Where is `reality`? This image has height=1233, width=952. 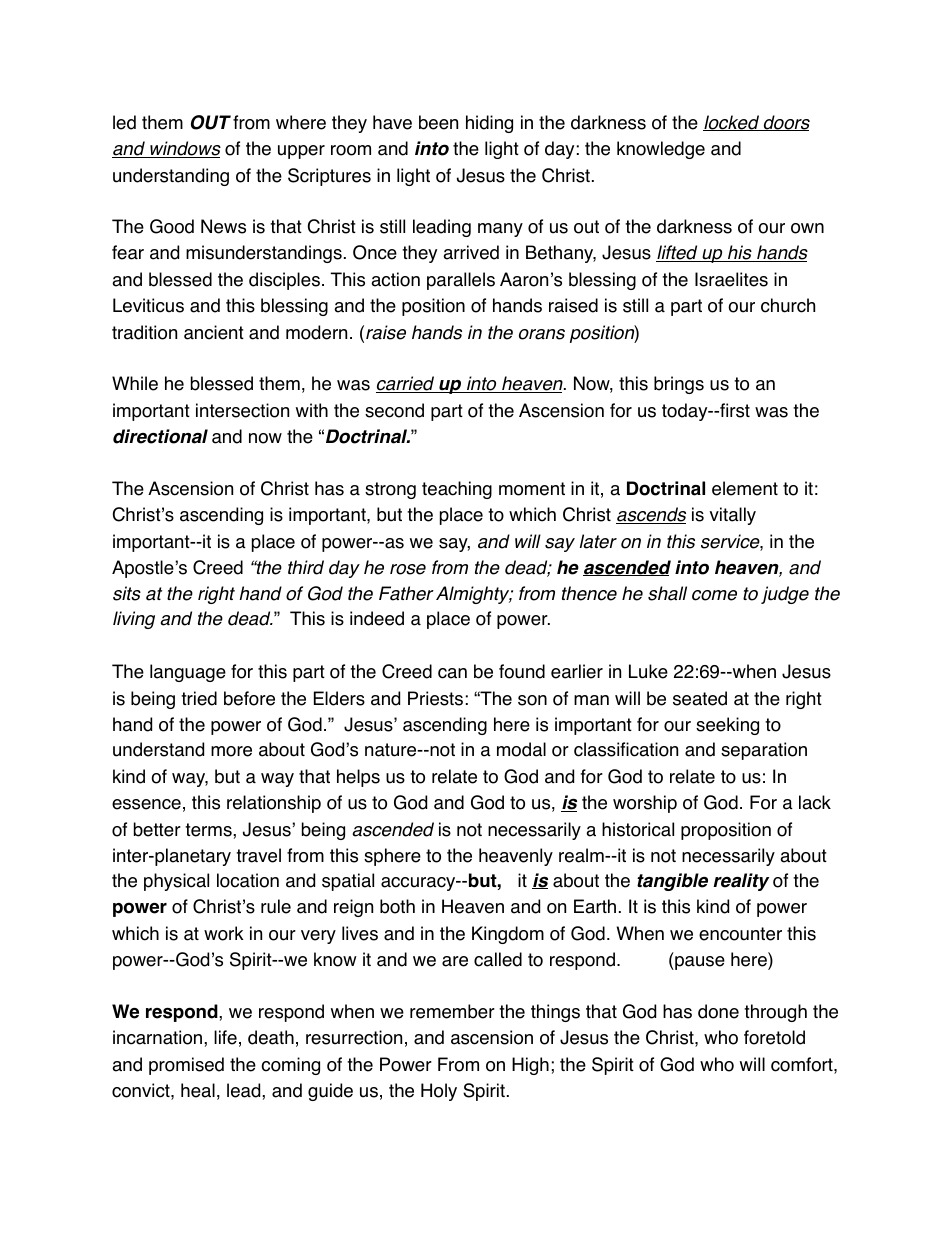
reality is located at coordinates (741, 882).
